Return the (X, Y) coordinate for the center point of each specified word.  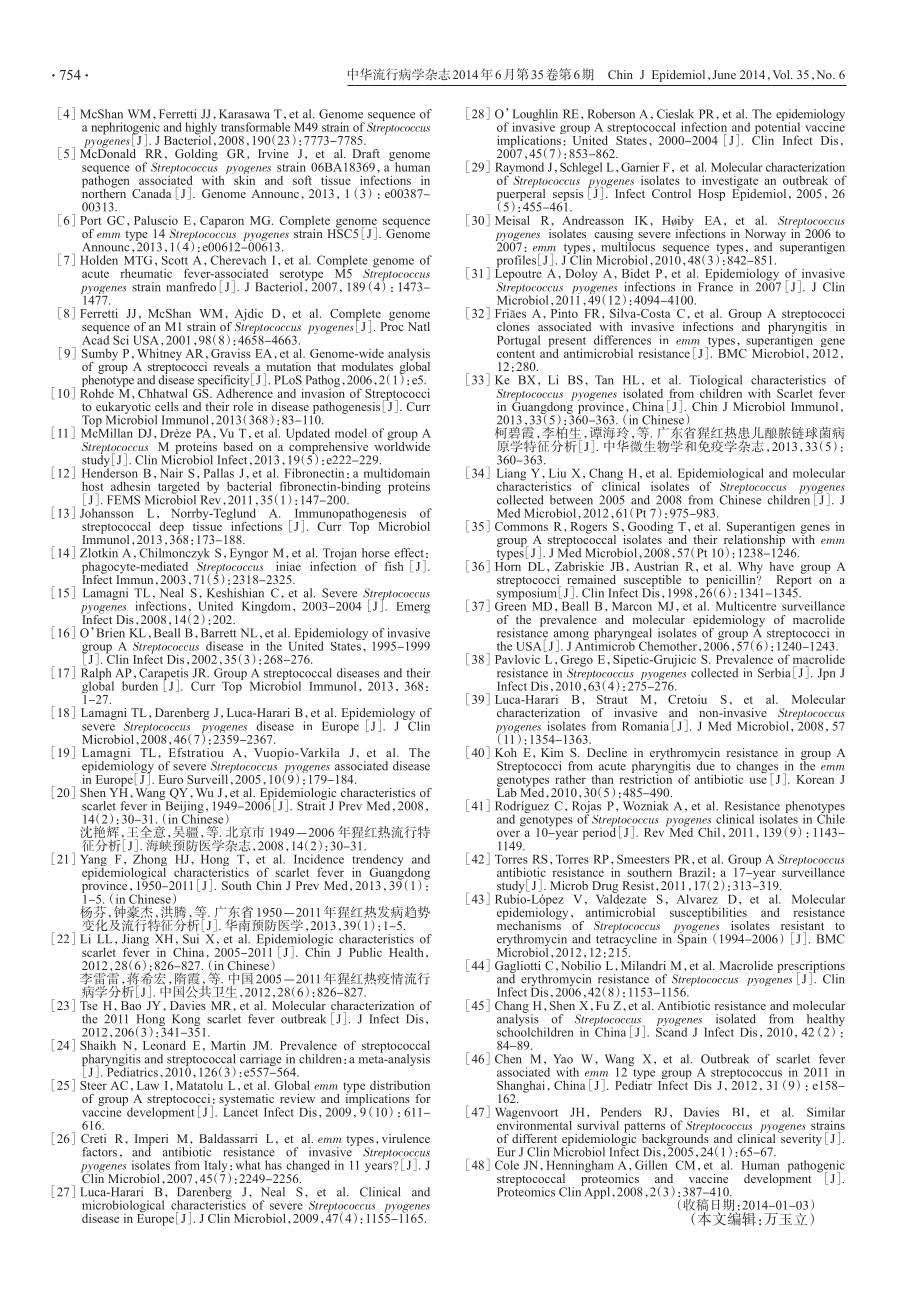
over (508, 833)
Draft (366, 153)
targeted (179, 488)
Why (749, 568)
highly (202, 129)
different (534, 1138)
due (705, 765)
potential (777, 128)
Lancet (240, 1111)
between (571, 500)
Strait (311, 805)
